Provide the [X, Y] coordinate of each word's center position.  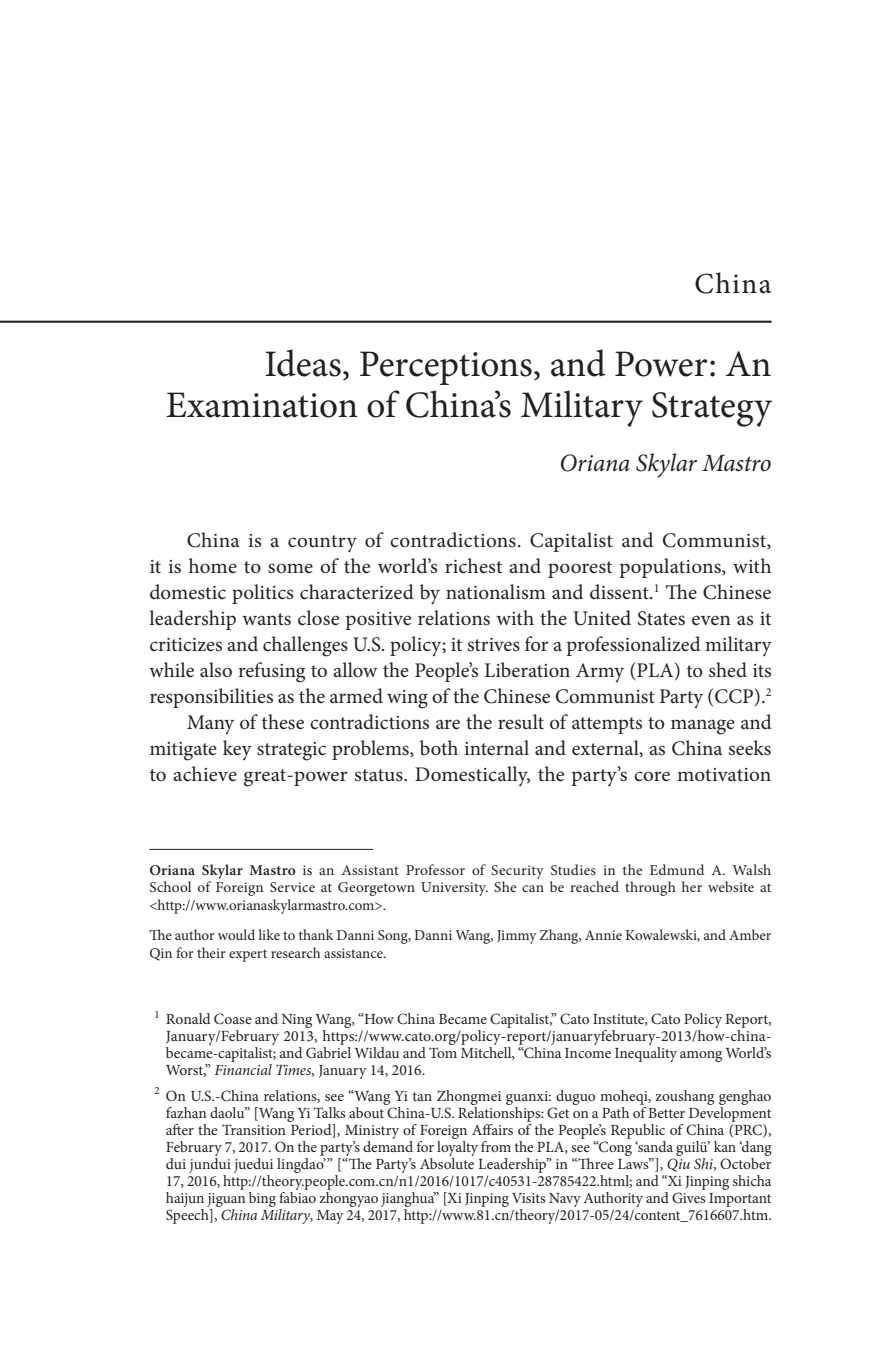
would [236, 934]
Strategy [712, 409]
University [454, 889]
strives [493, 645]
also [216, 670]
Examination [262, 405]
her [692, 886]
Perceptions [446, 368]
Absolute [447, 1163]
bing [262, 1199]
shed [728, 670]
